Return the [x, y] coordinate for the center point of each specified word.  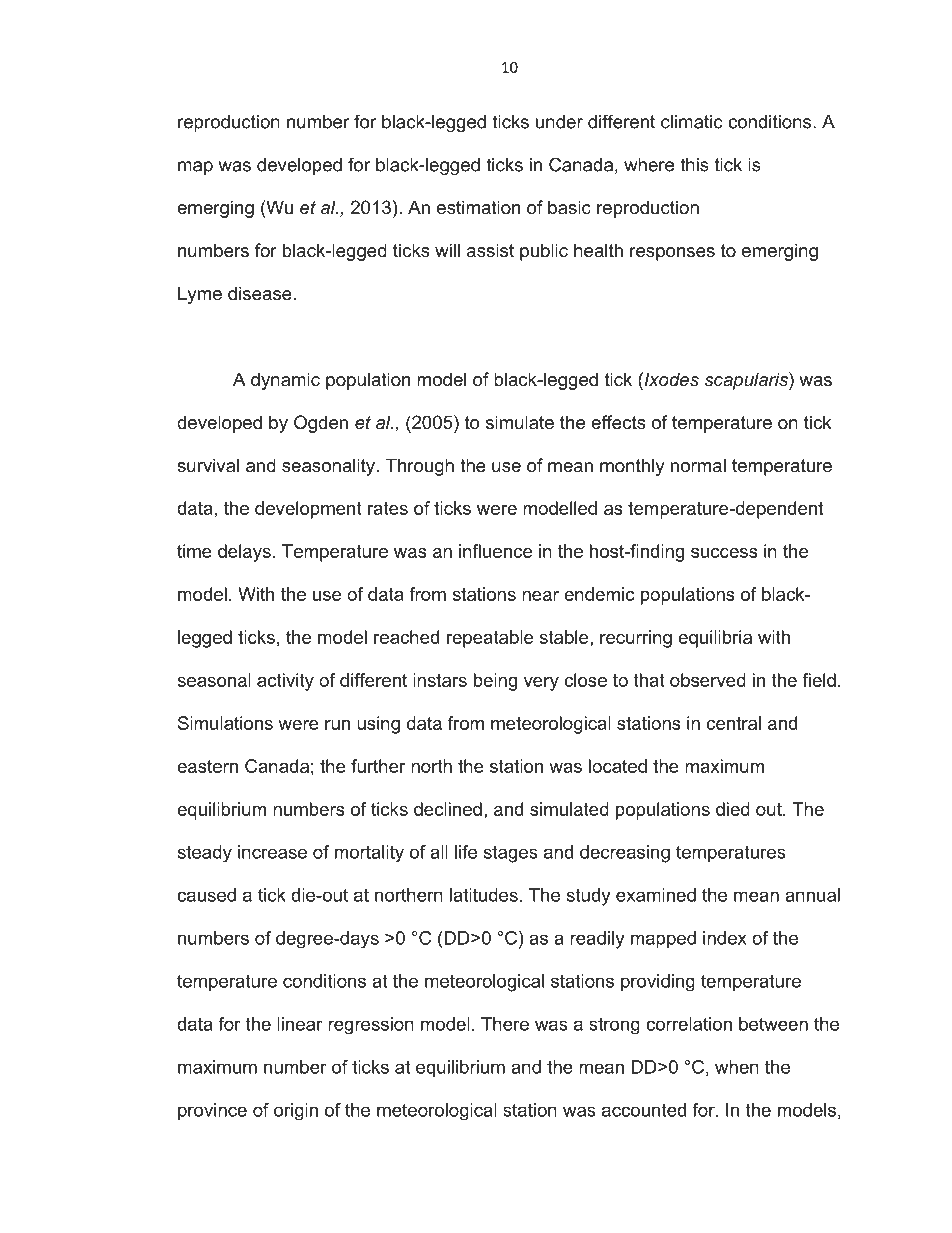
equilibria [715, 639]
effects [618, 422]
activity [285, 682]
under [559, 122]
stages [511, 854]
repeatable [490, 639]
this [694, 165]
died [733, 809]
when [737, 1067]
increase [272, 852]
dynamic [285, 381]
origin [296, 1111]
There [505, 1024]
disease [261, 293]
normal [698, 465]
